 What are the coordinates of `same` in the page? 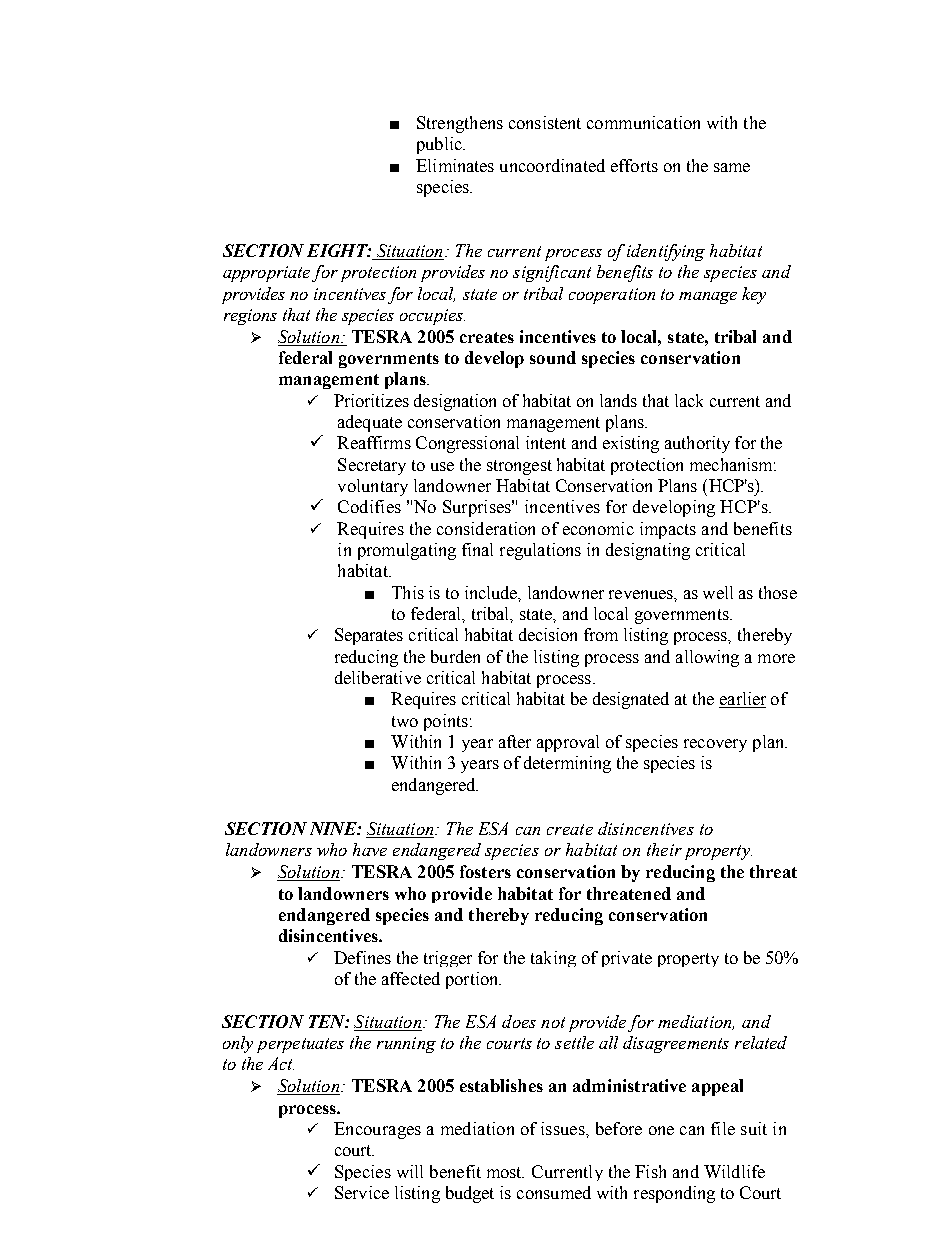 It's located at (732, 167).
